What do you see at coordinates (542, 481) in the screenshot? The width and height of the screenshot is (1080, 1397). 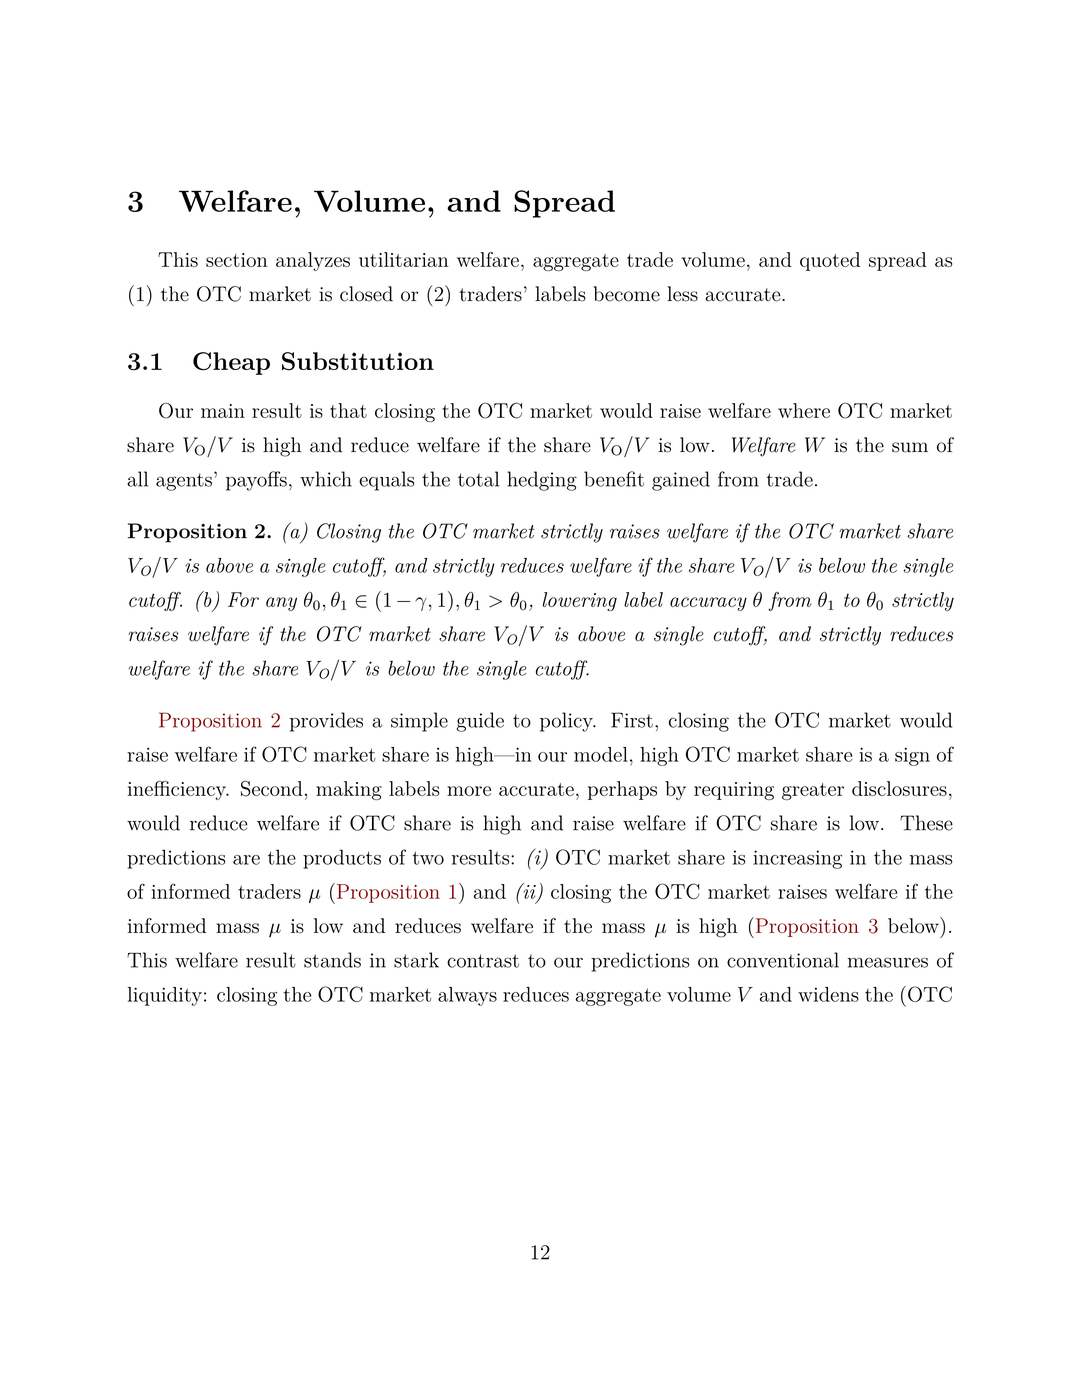 I see `hedging` at bounding box center [542, 481].
